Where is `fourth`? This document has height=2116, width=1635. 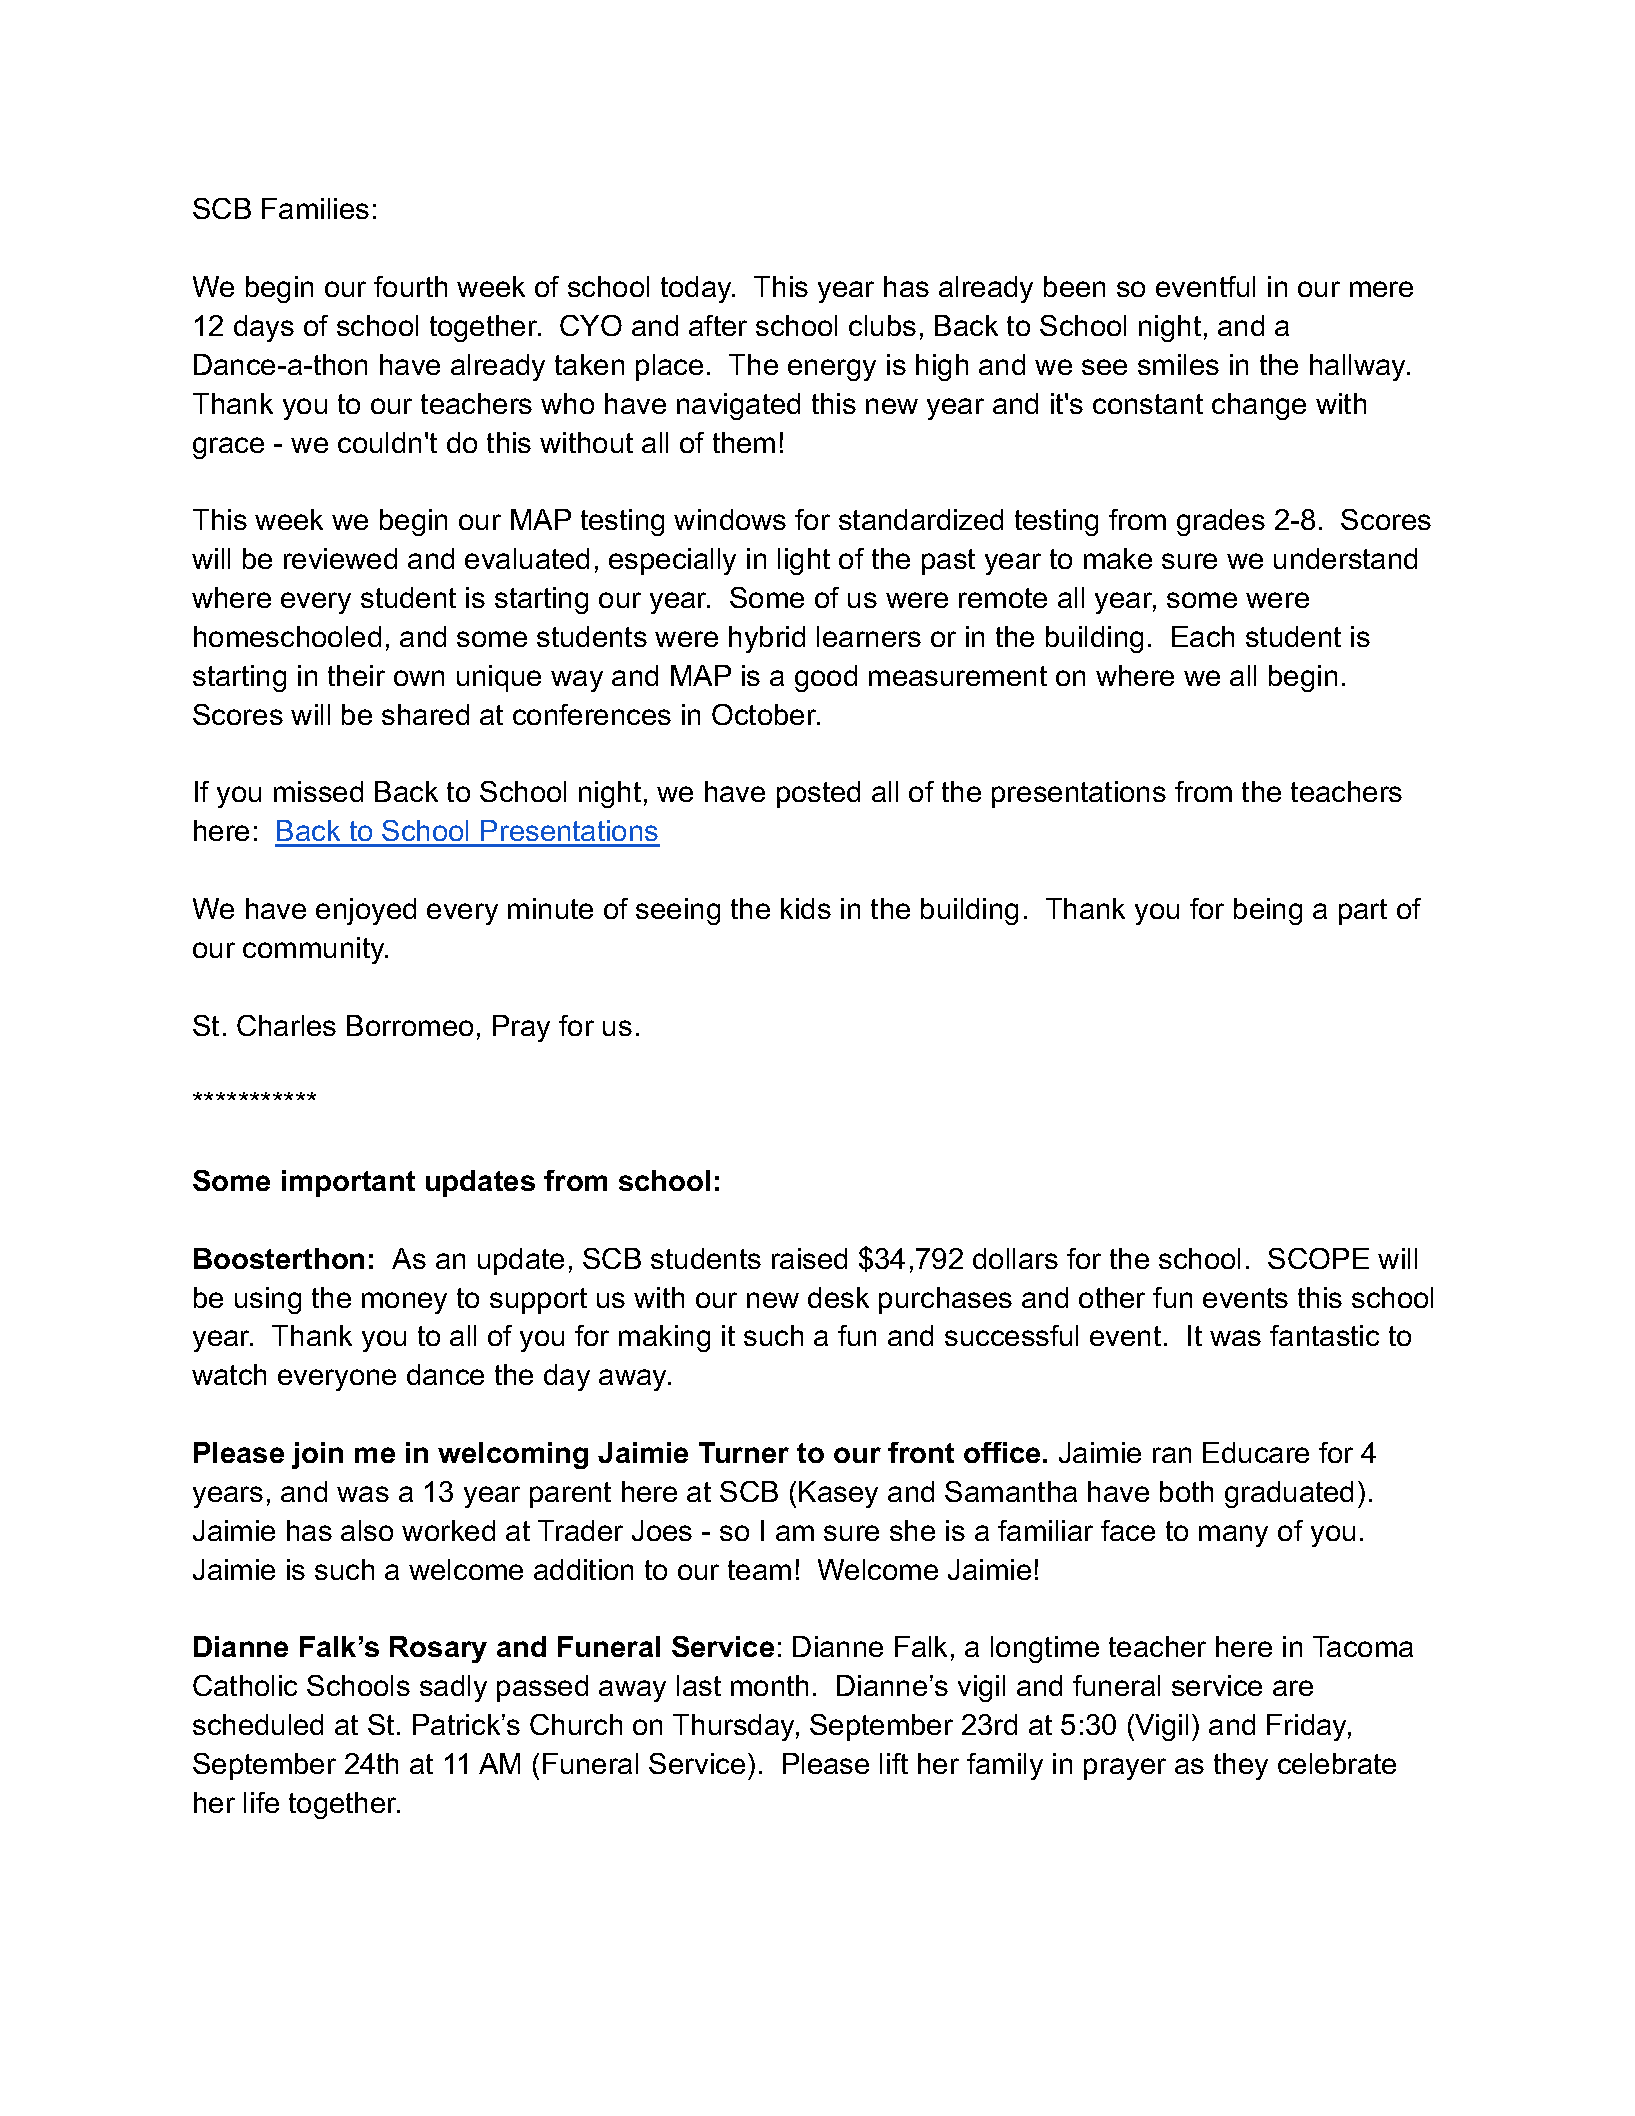
fourth is located at coordinates (410, 286).
